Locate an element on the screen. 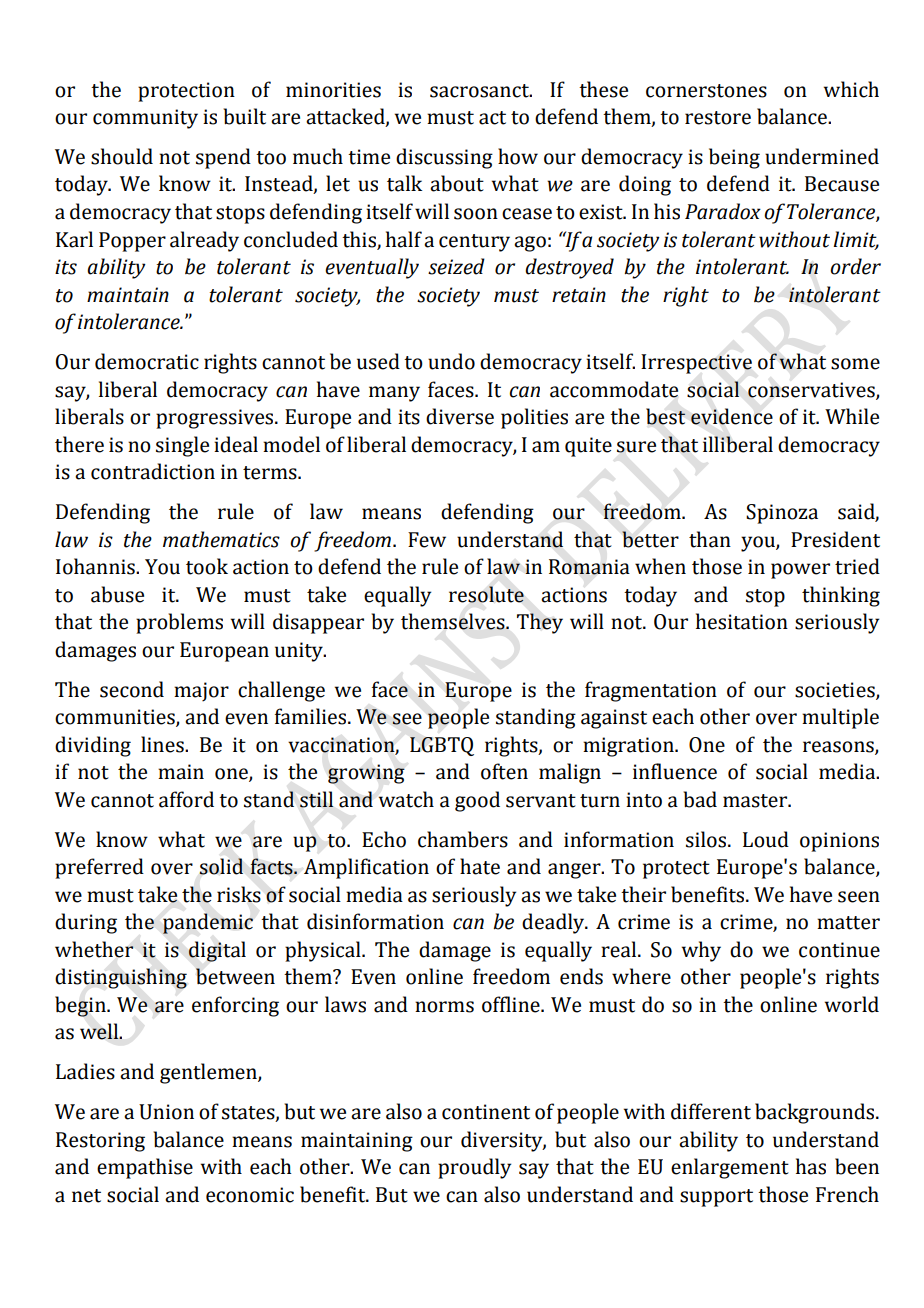 This screenshot has width=924, height=1308. discussing is located at coordinates (444, 158).
